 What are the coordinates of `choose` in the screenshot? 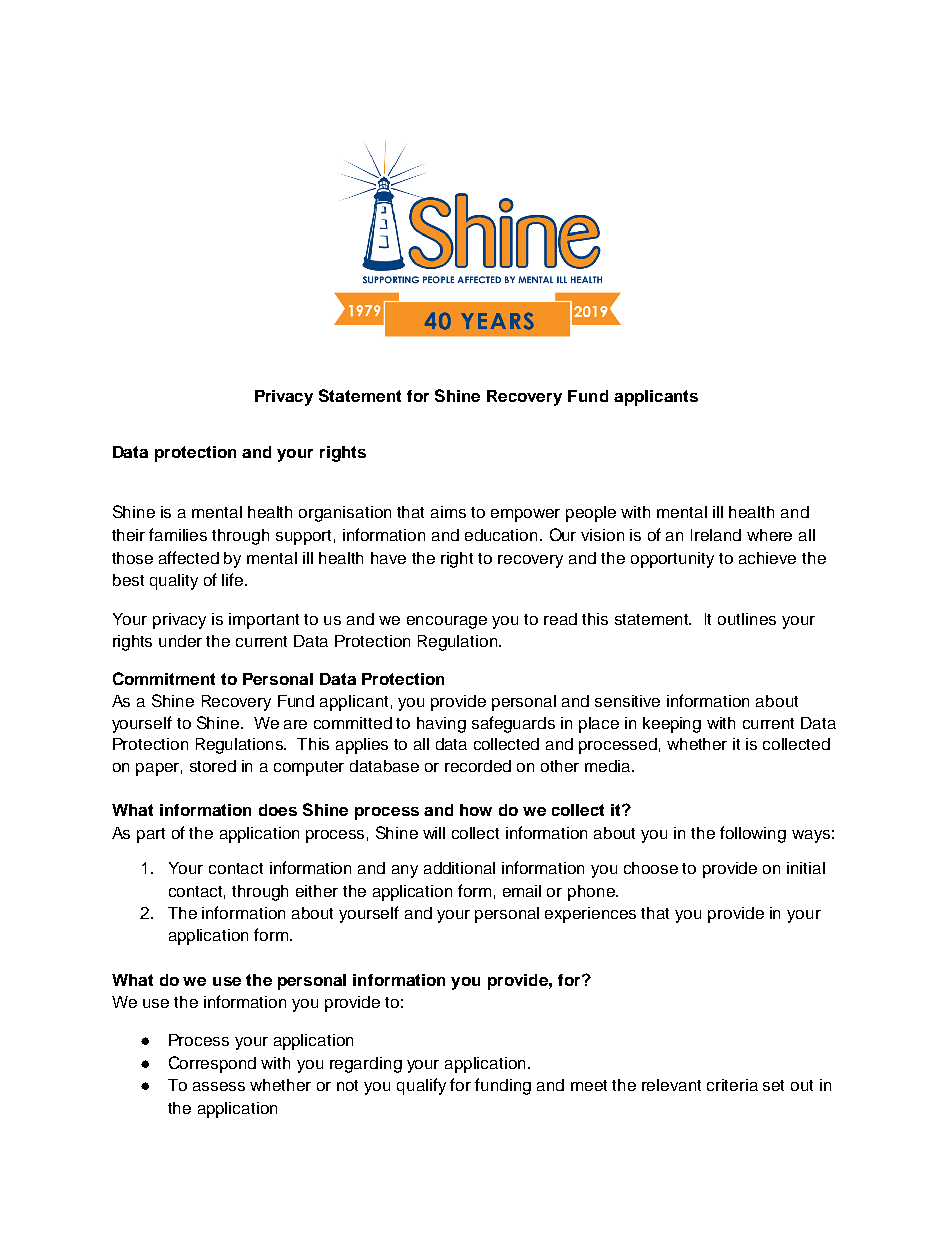 It's located at (651, 868).
